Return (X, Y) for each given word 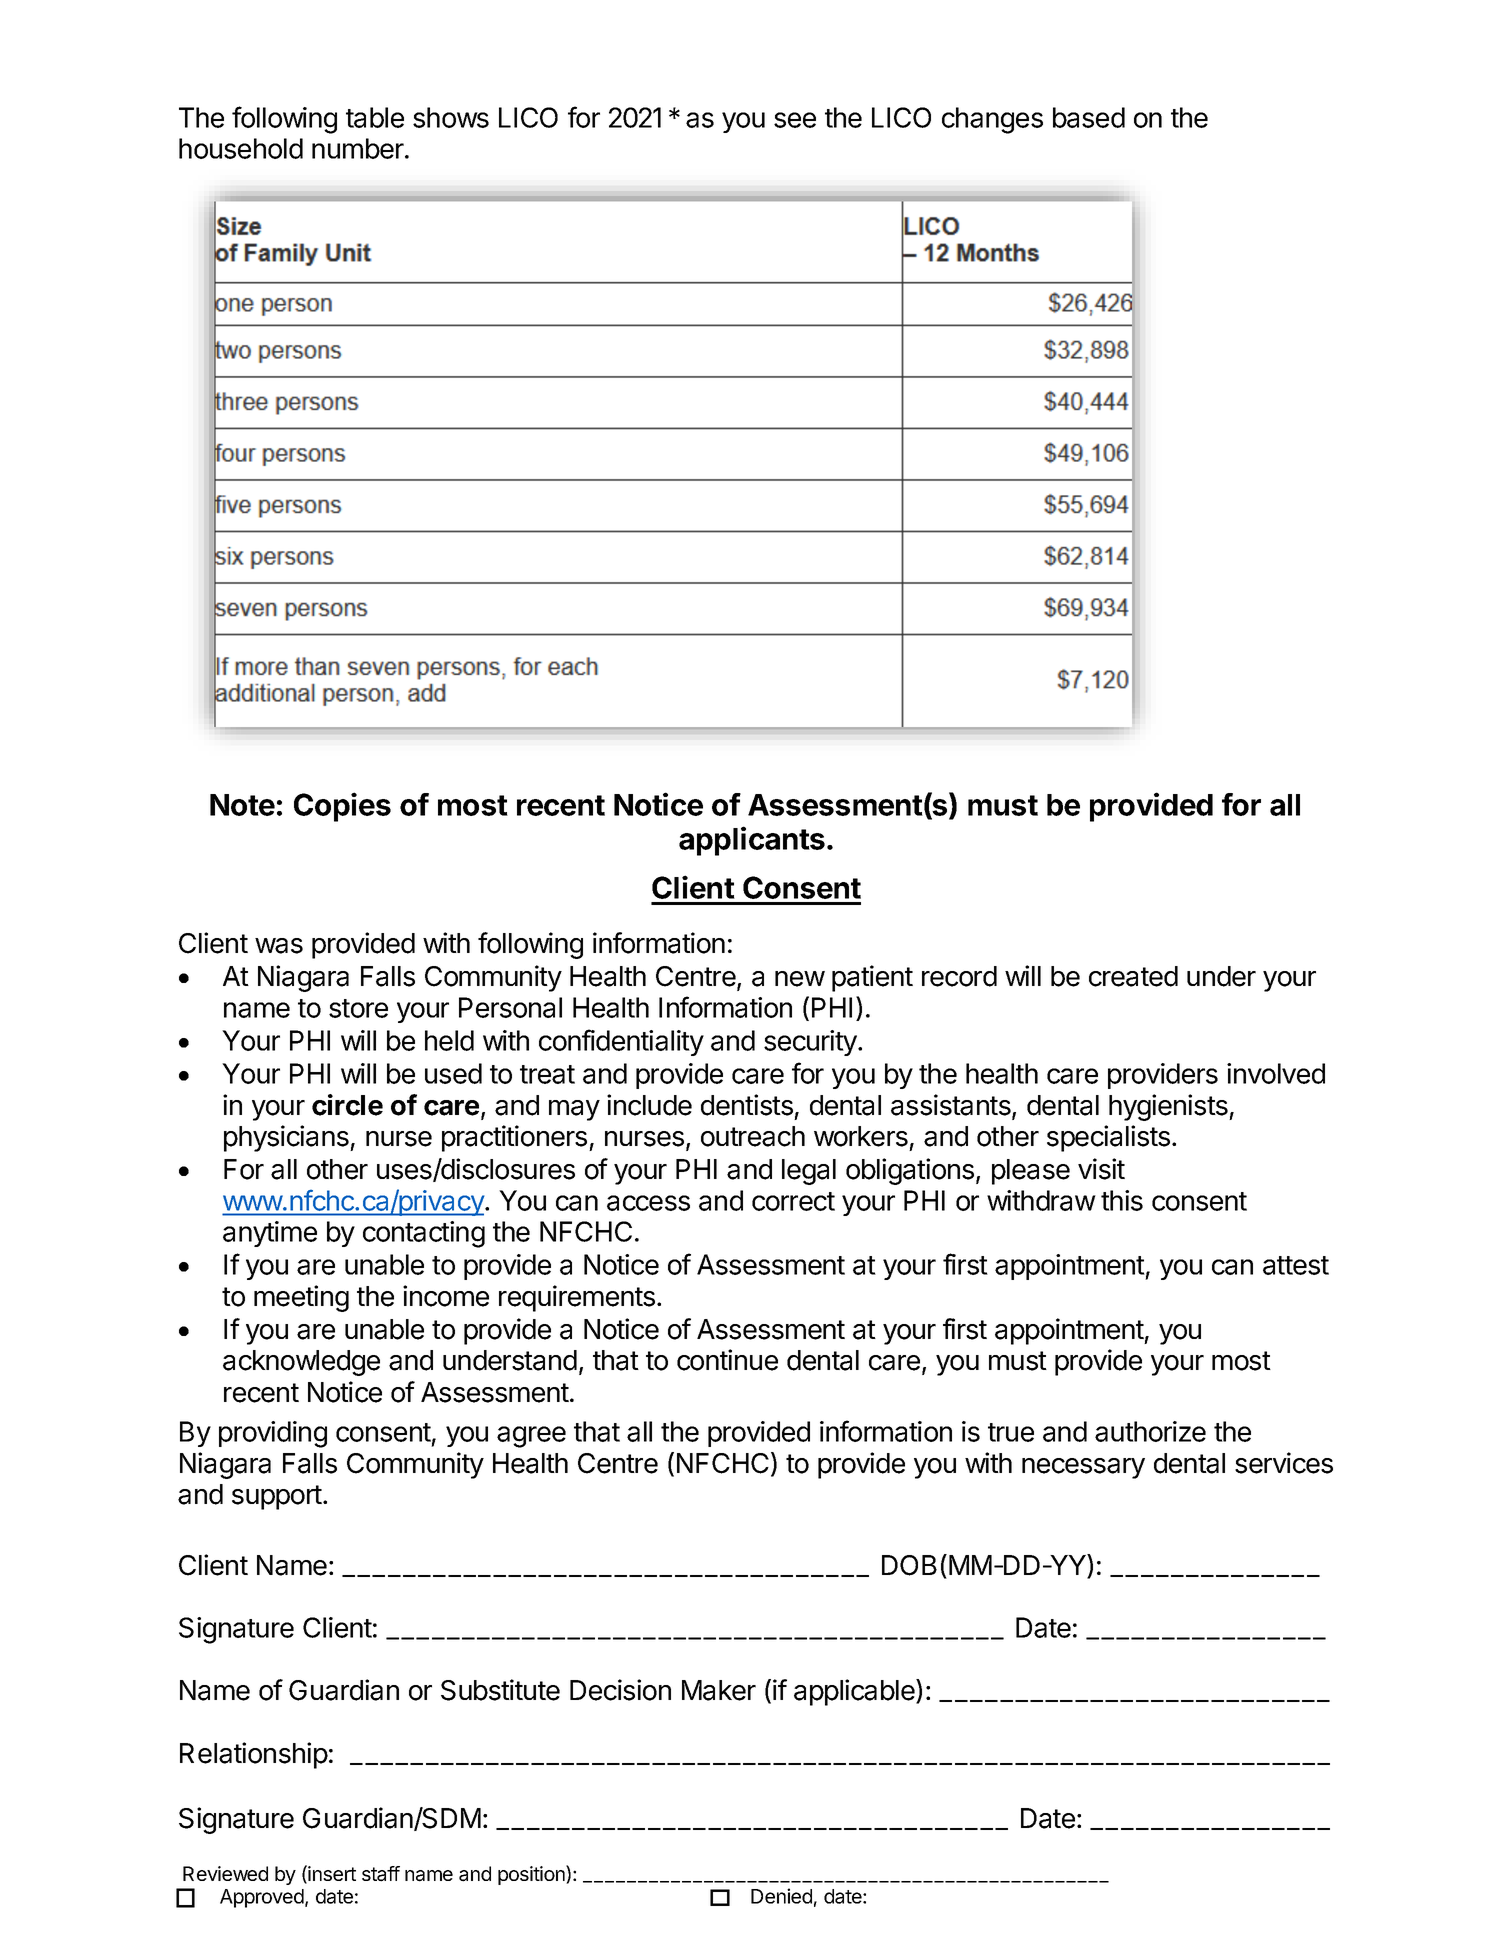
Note (242, 805)
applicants (752, 841)
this (1122, 1200)
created (1133, 976)
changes (992, 120)
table (375, 117)
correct (793, 1201)
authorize (1150, 1431)
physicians (287, 1138)
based (1089, 117)
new (800, 979)
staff (381, 1874)
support (277, 1497)
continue (727, 1360)
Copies (342, 807)
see (795, 120)
